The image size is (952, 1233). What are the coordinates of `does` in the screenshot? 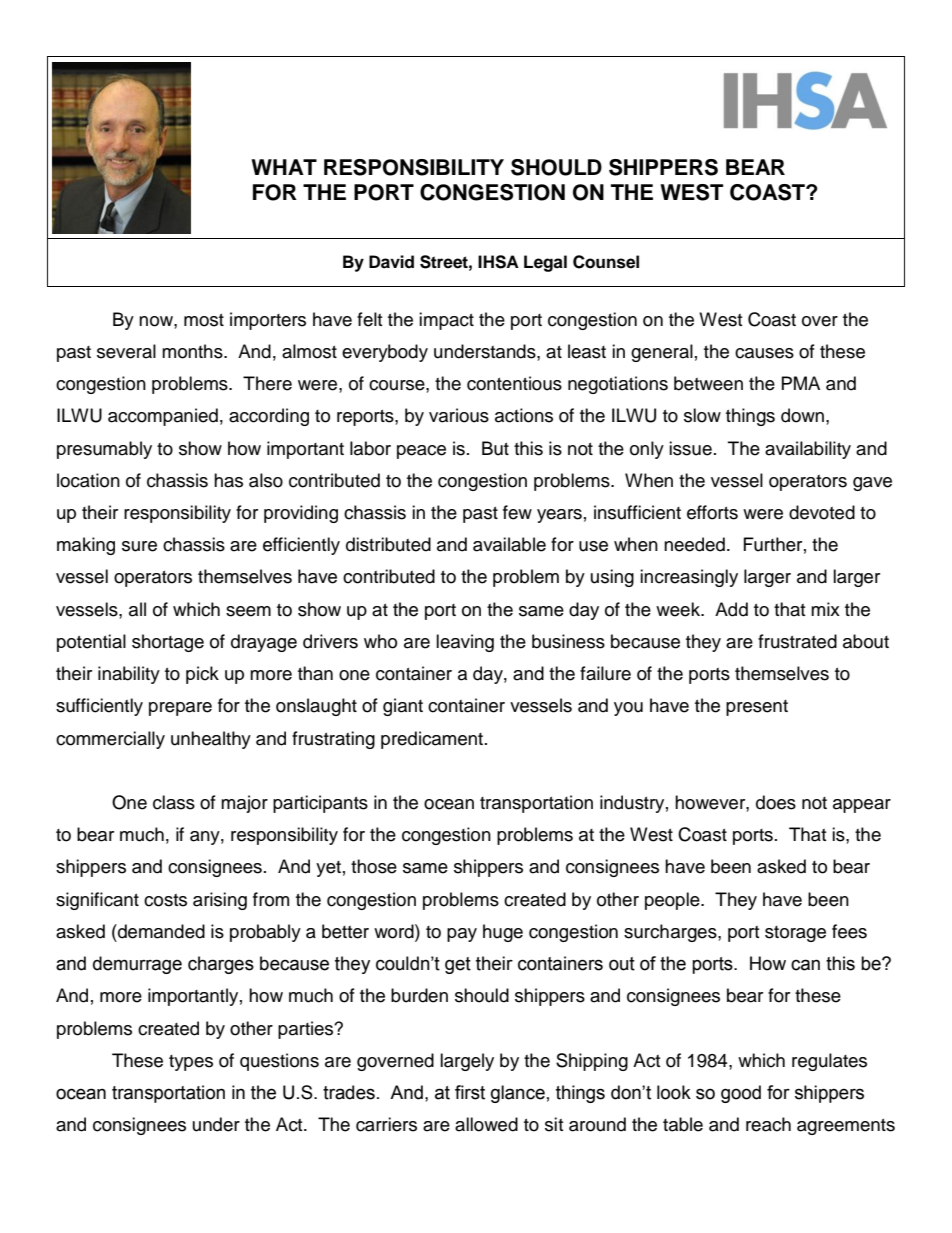 It's located at (776, 802).
